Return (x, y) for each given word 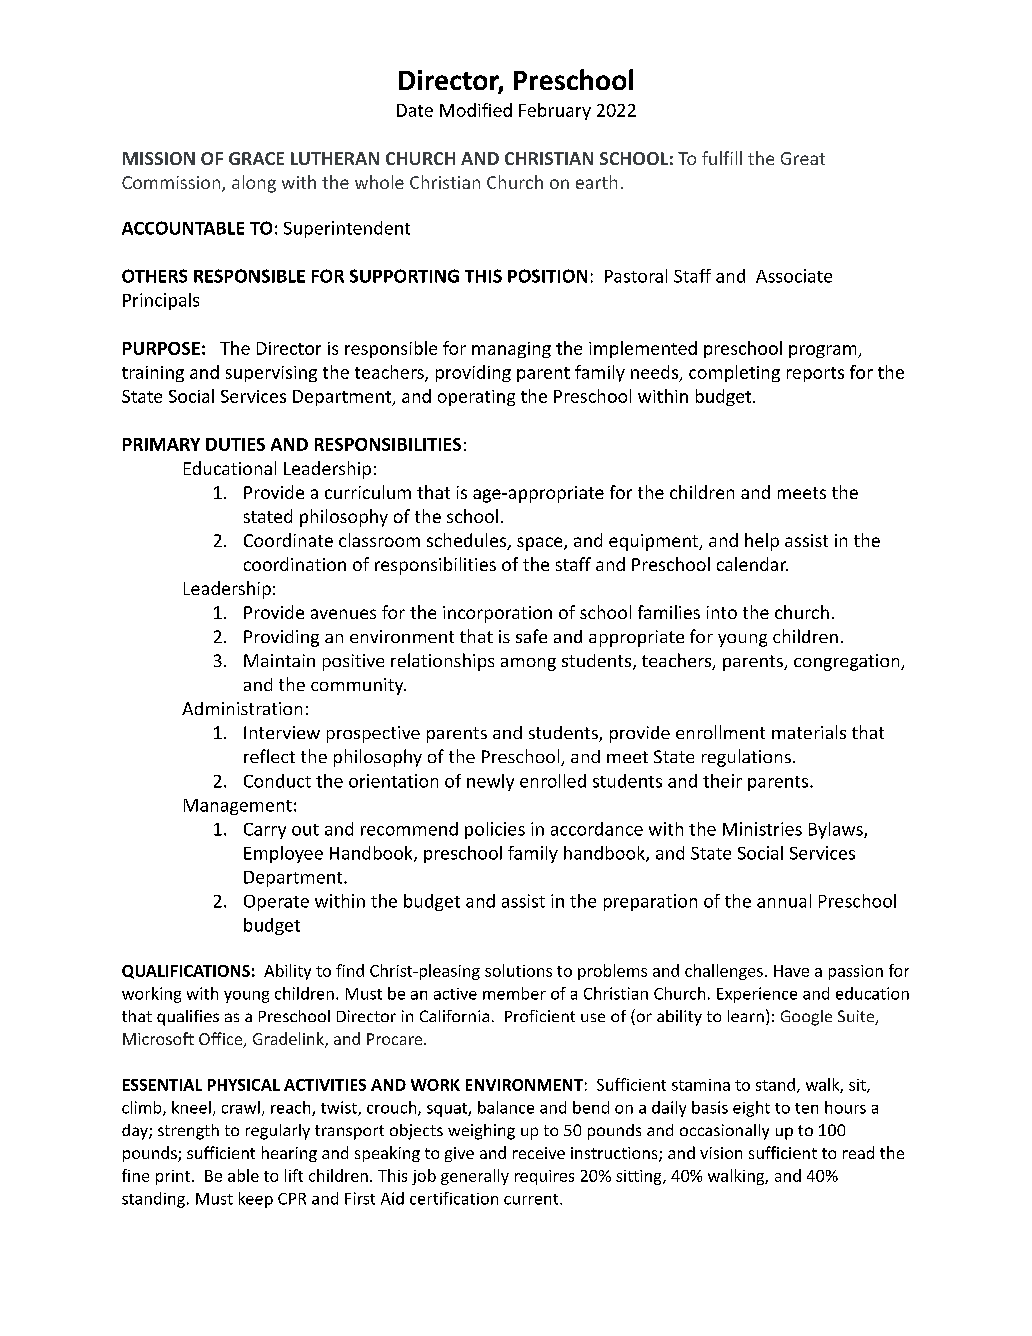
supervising (271, 374)
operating (476, 398)
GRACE (256, 158)
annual (784, 901)
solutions (518, 970)
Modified (476, 110)
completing (734, 373)
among (528, 664)
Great (803, 158)
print (174, 1177)
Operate (276, 903)
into (722, 612)
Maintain (279, 660)
